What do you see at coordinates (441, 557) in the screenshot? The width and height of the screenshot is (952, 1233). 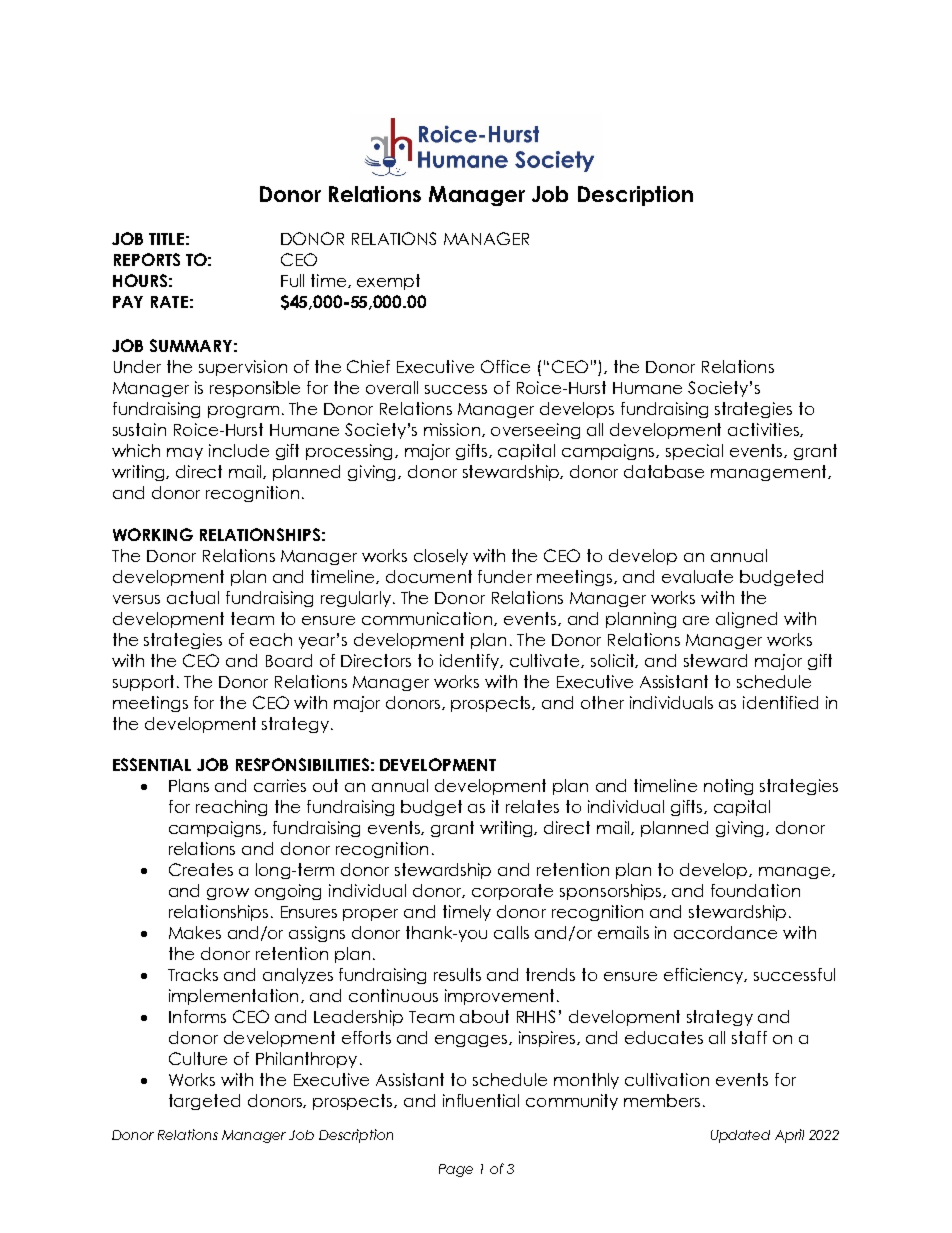 I see `closely` at bounding box center [441, 557].
